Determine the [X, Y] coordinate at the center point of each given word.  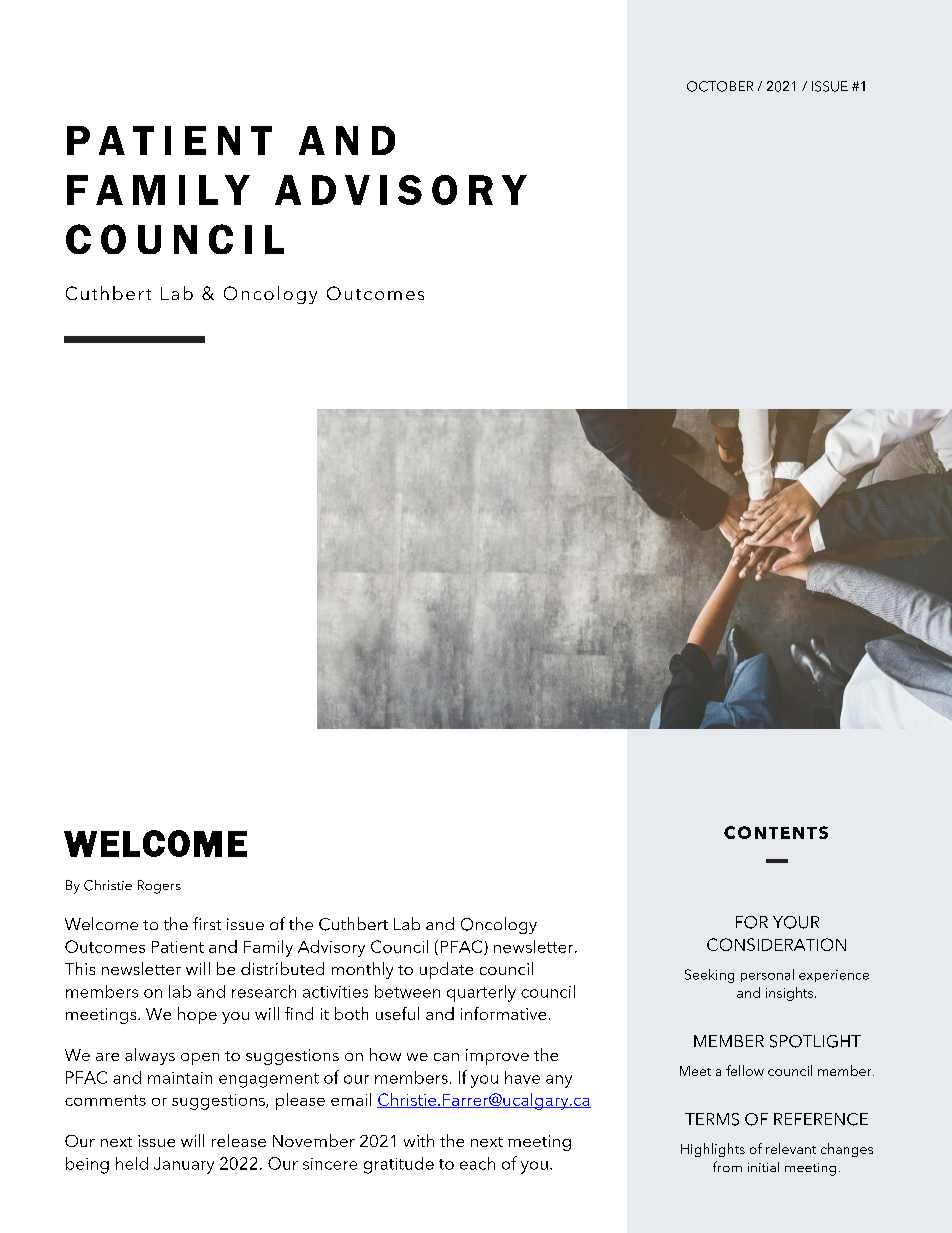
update [446, 970]
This [80, 968]
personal [767, 975]
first [207, 923]
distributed [282, 968]
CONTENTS [776, 832]
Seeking [709, 976]
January [184, 1165]
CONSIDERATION [776, 944]
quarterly [481, 993]
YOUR [796, 922]
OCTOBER [720, 86]
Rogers [159, 887]
